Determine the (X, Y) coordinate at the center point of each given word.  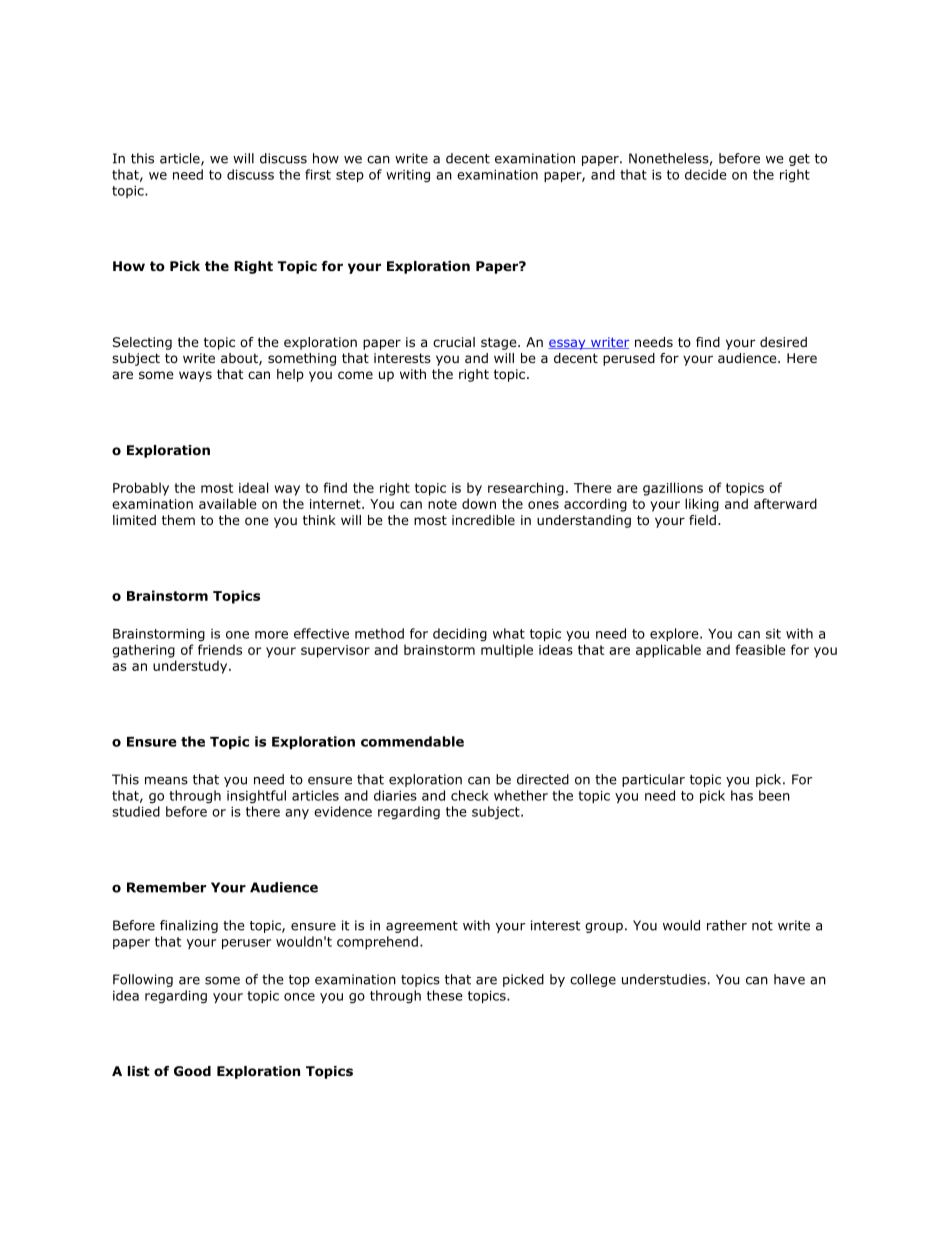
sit (773, 634)
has (742, 795)
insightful (256, 797)
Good (192, 1071)
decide (706, 174)
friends (220, 649)
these (445, 995)
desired (783, 342)
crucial (454, 342)
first (318, 174)
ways (195, 376)
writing (408, 176)
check (470, 795)
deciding (460, 635)
